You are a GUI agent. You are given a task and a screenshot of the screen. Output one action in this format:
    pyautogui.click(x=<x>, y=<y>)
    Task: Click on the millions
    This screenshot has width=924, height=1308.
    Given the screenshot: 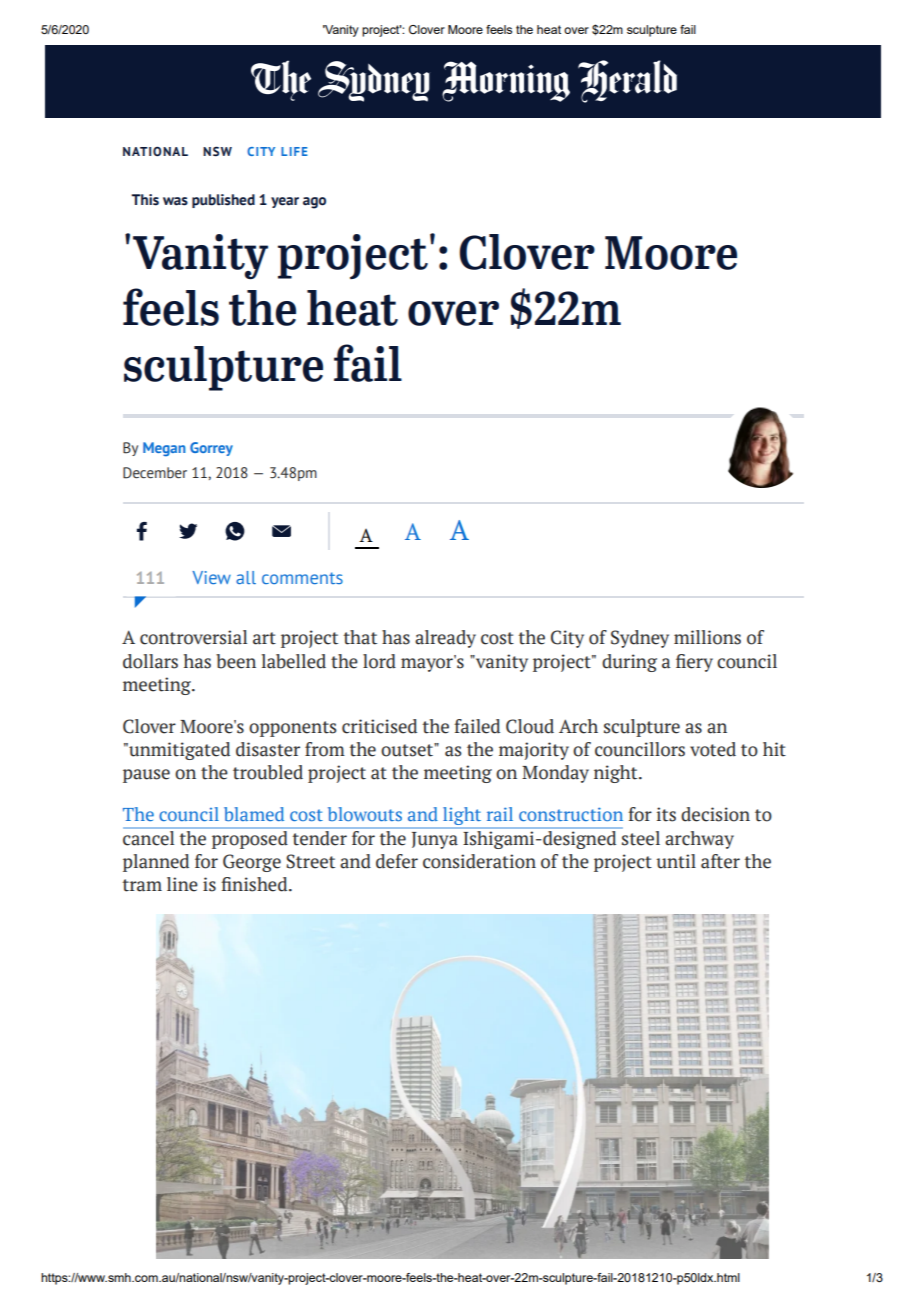 What is the action you would take?
    pyautogui.click(x=707, y=637)
